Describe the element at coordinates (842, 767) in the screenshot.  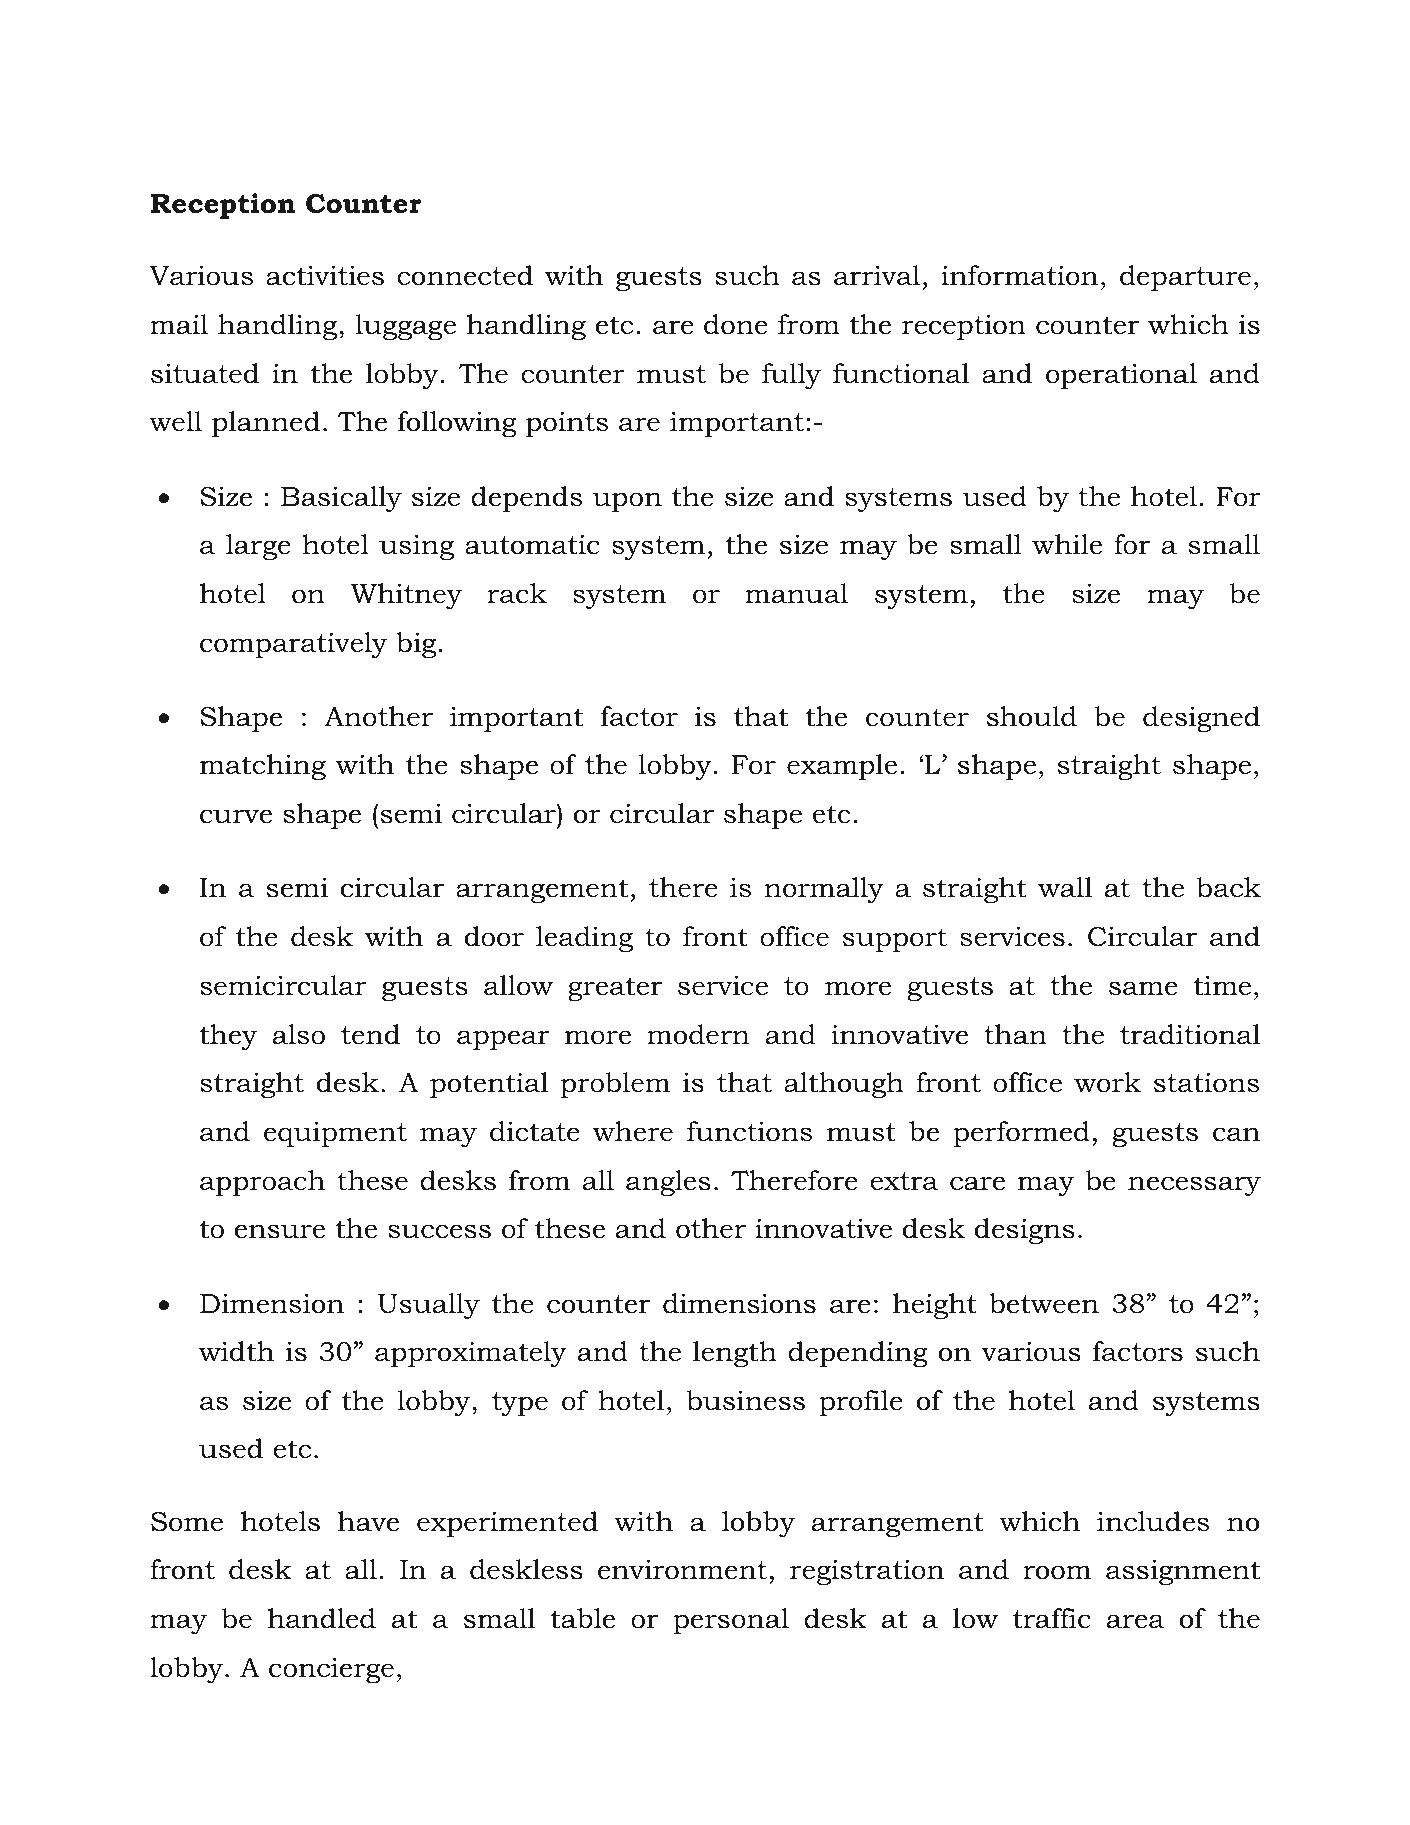
I see `example` at that location.
